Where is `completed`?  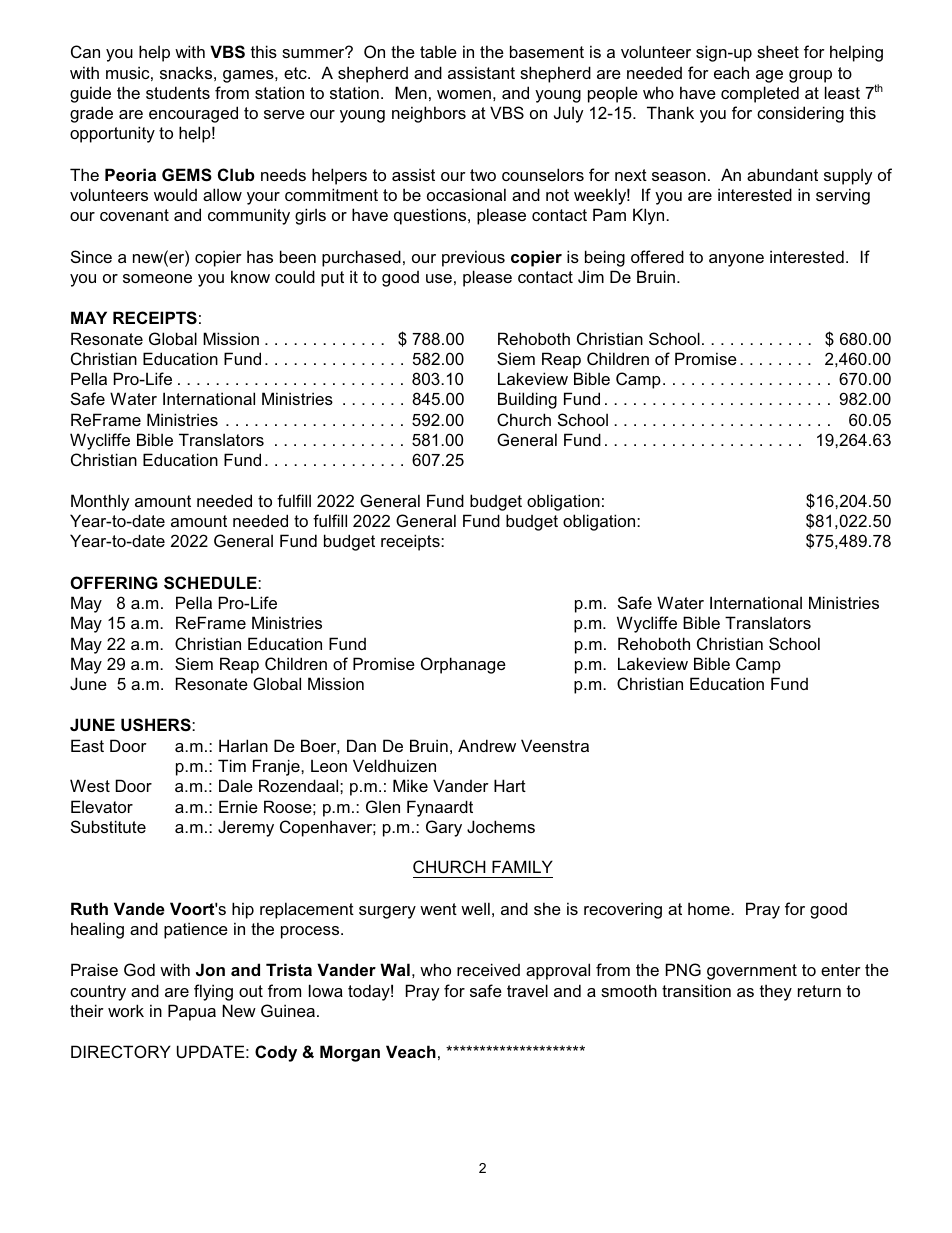
completed is located at coordinates (760, 94).
